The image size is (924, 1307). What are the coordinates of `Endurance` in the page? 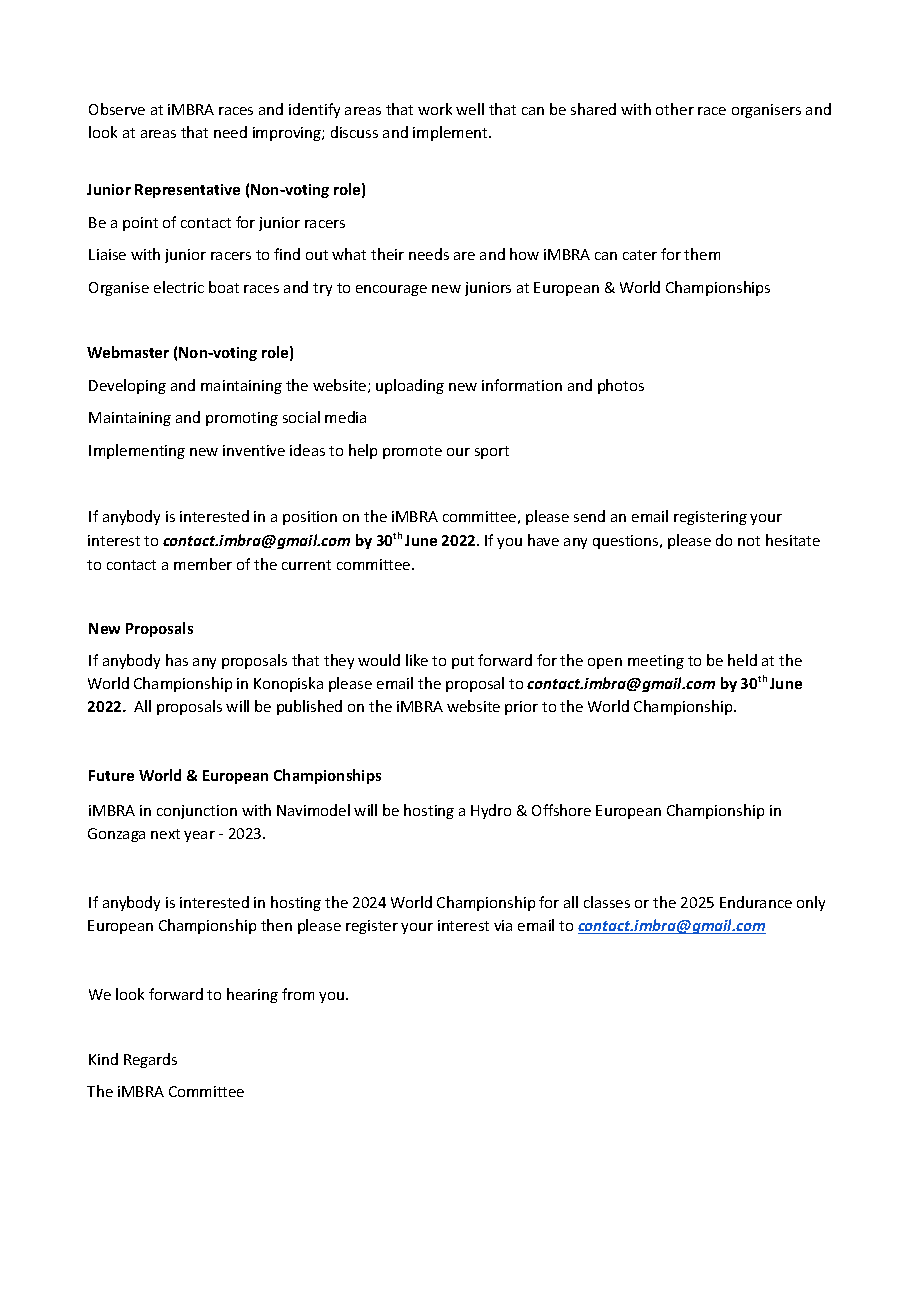 It's located at (756, 902).
